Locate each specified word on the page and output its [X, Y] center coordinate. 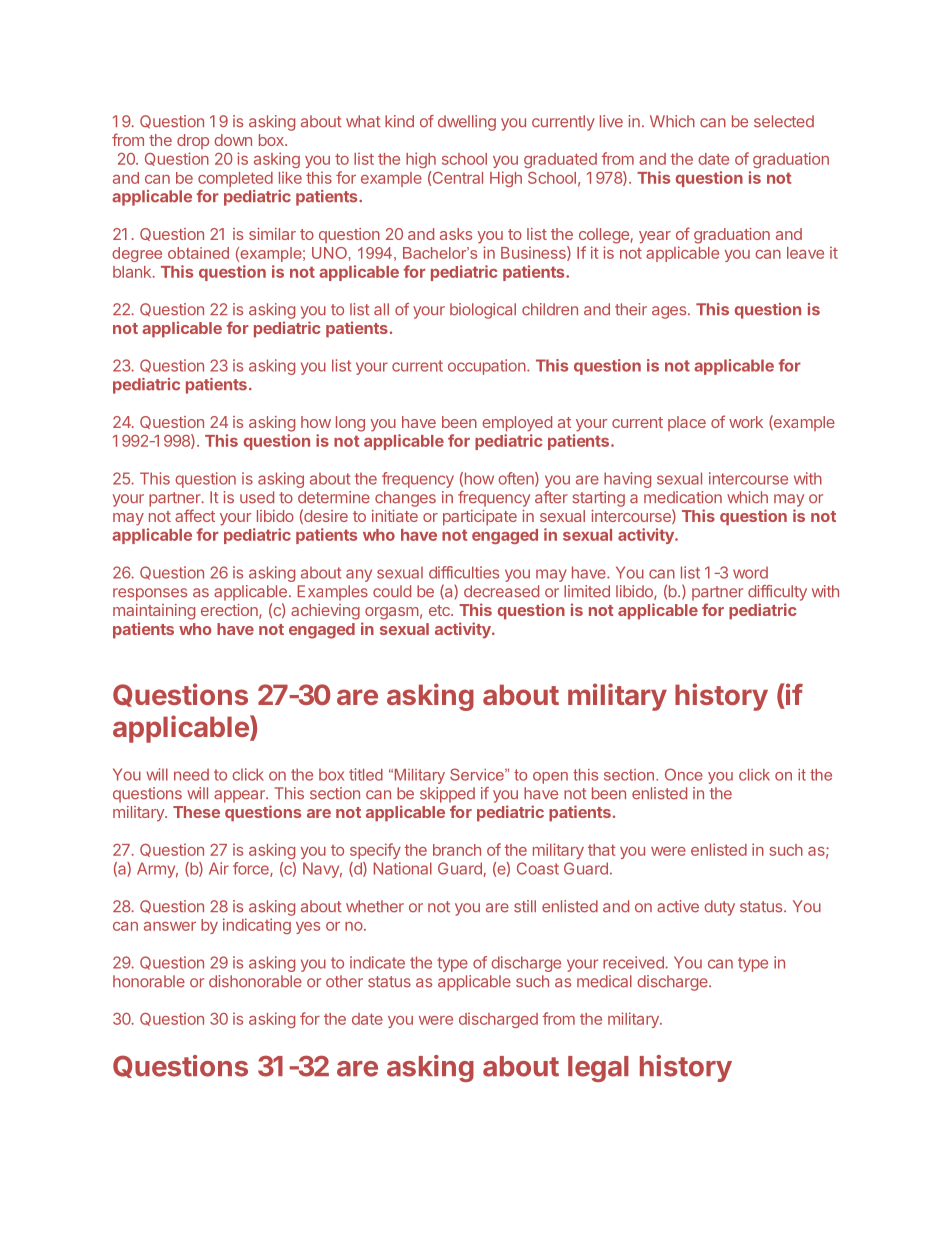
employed [517, 424]
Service [478, 774]
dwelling [467, 123]
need [191, 774]
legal [598, 1069]
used [257, 497]
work [746, 422]
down [233, 140]
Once [684, 774]
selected [784, 121]
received [634, 962]
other [344, 981]
